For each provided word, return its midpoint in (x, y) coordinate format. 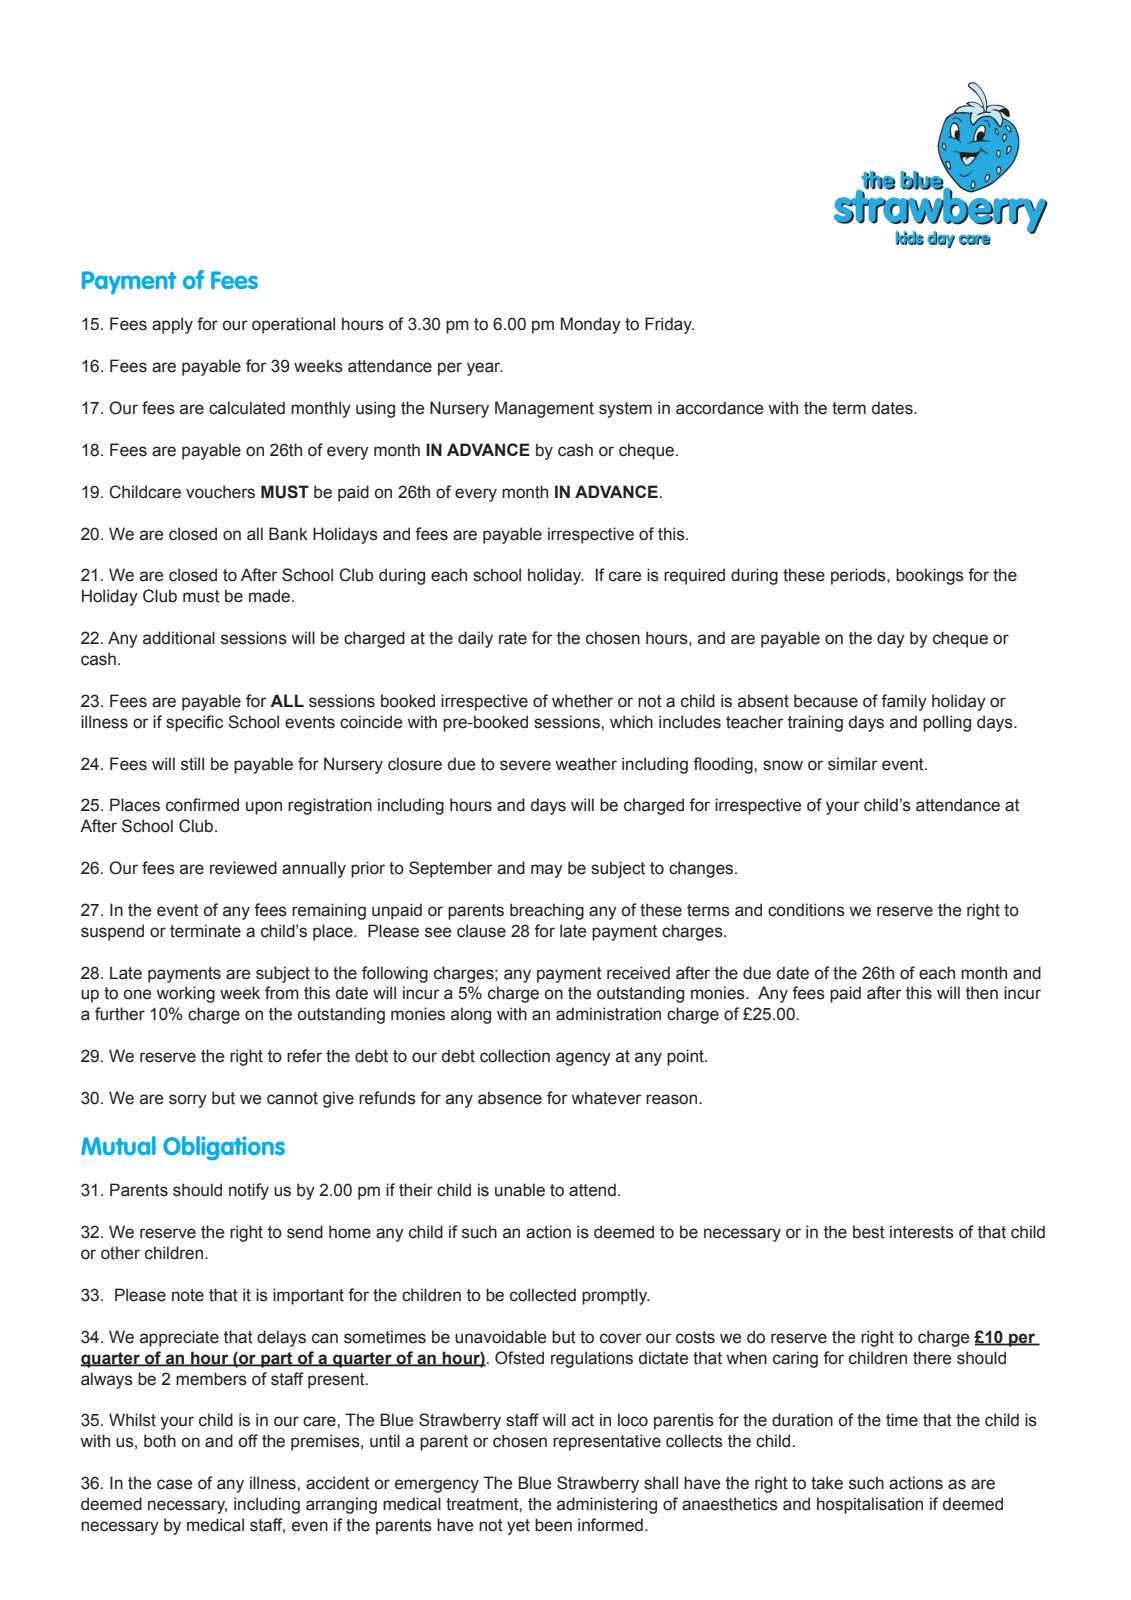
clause (481, 931)
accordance (719, 408)
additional (179, 638)
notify (249, 1191)
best (869, 1232)
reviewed (243, 868)
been (553, 1525)
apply (172, 325)
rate (513, 638)
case (174, 1484)
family (904, 702)
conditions (806, 910)
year (485, 369)
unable (520, 1190)
